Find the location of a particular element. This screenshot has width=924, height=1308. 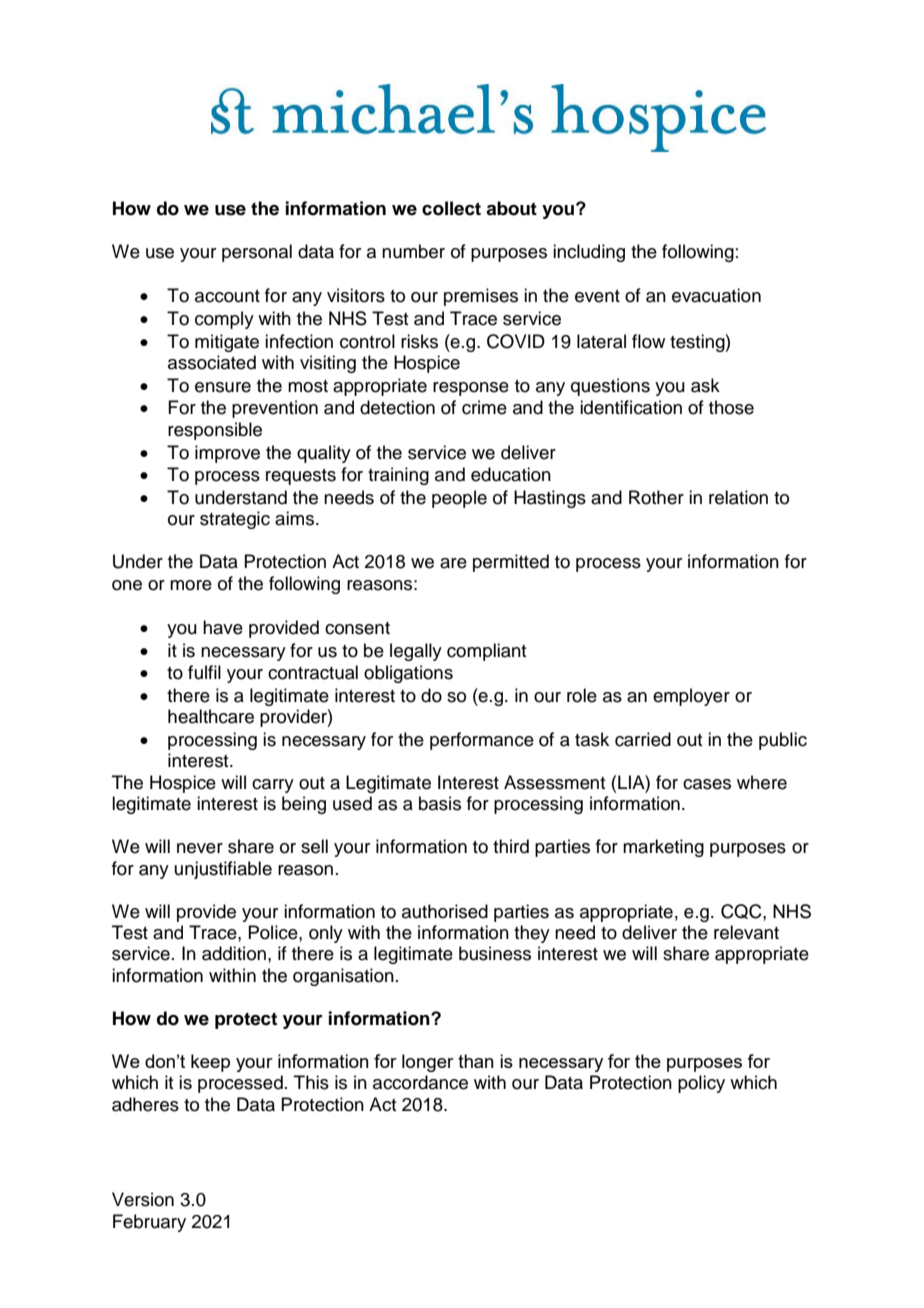

collect is located at coordinates (451, 208).
